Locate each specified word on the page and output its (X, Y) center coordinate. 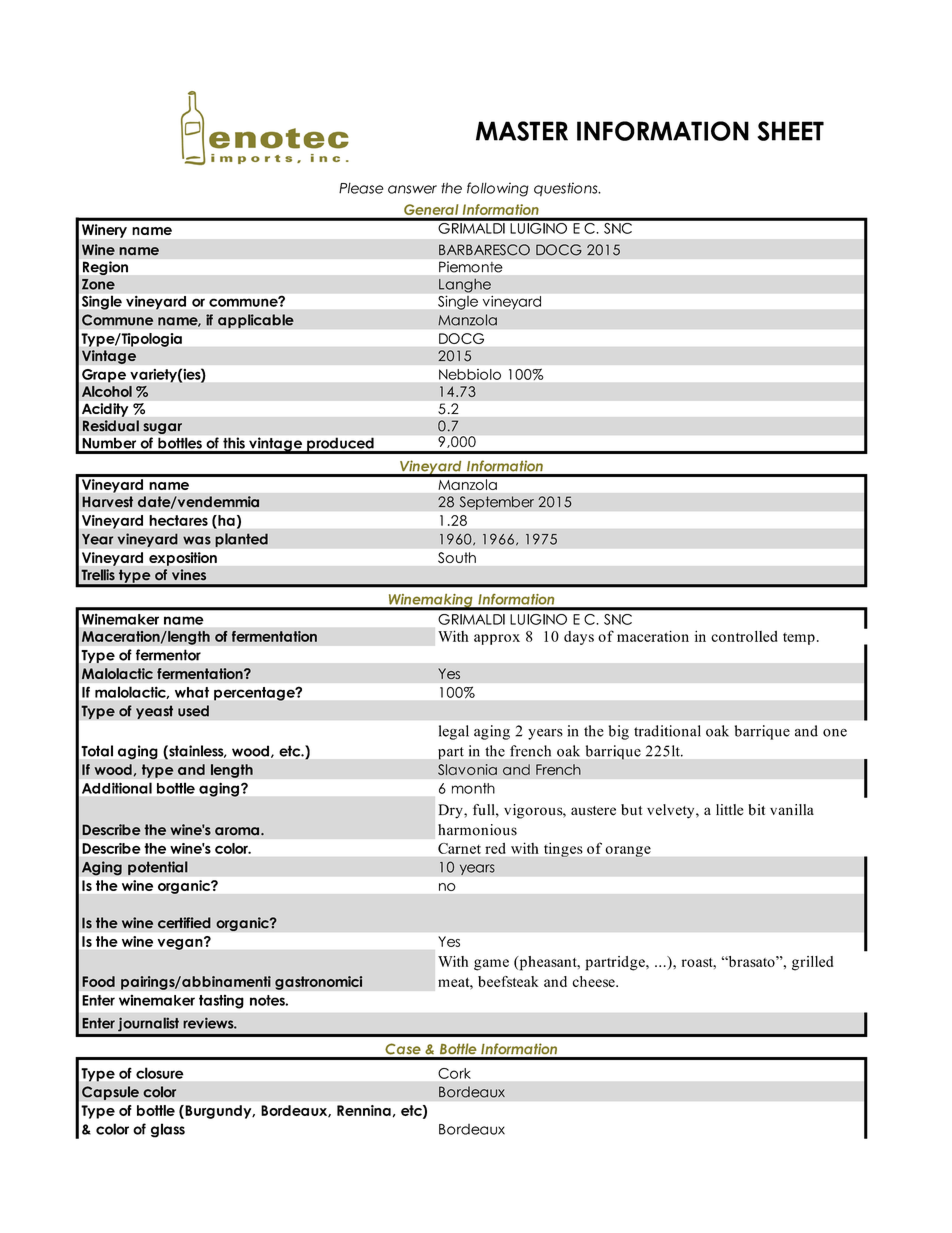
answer (412, 189)
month (473, 788)
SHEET (790, 131)
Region (105, 268)
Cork (454, 1073)
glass (168, 1130)
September (496, 503)
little (729, 810)
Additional (117, 788)
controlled (744, 636)
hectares (179, 520)
